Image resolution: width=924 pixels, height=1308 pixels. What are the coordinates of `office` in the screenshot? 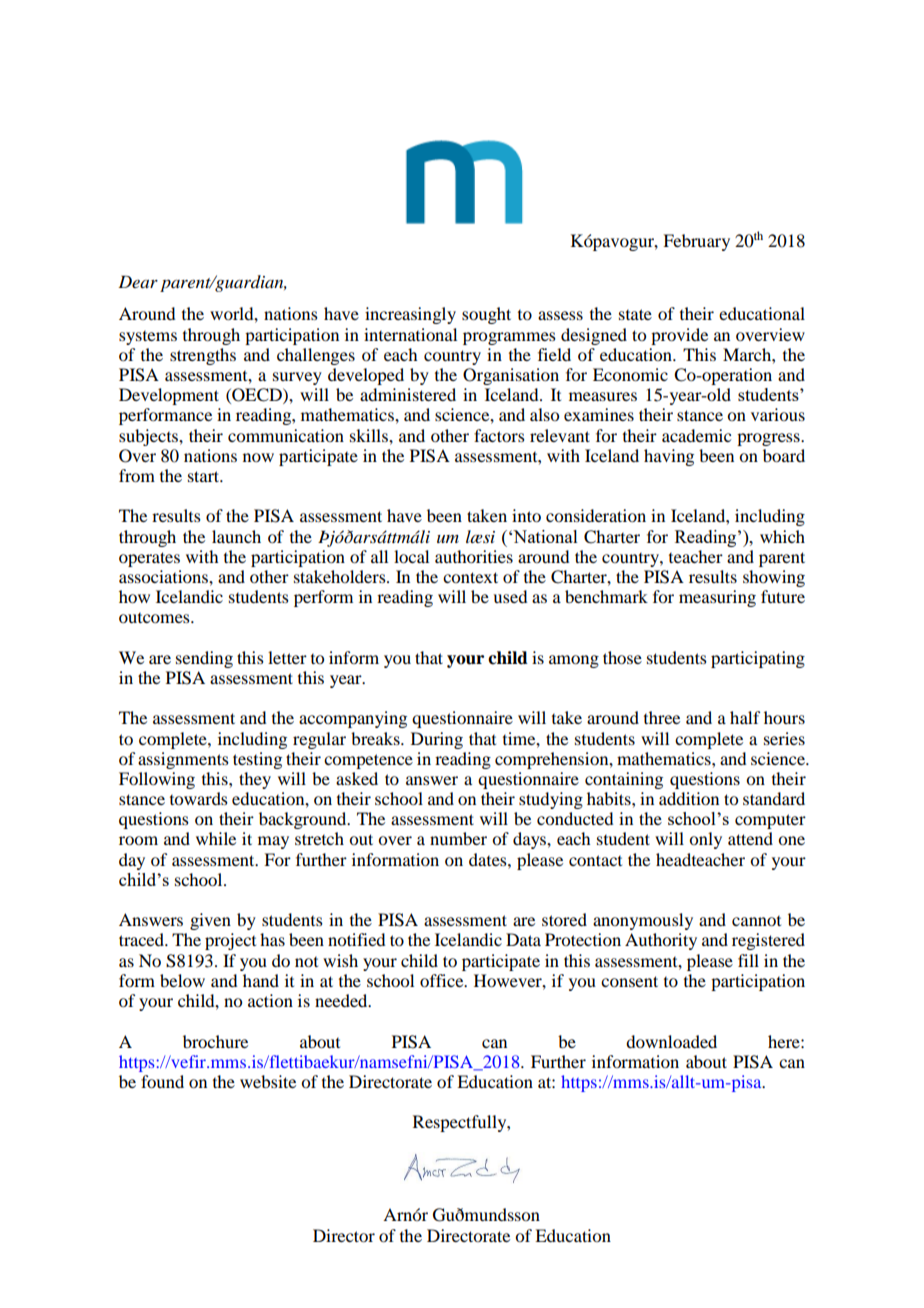 It's located at (443, 980).
